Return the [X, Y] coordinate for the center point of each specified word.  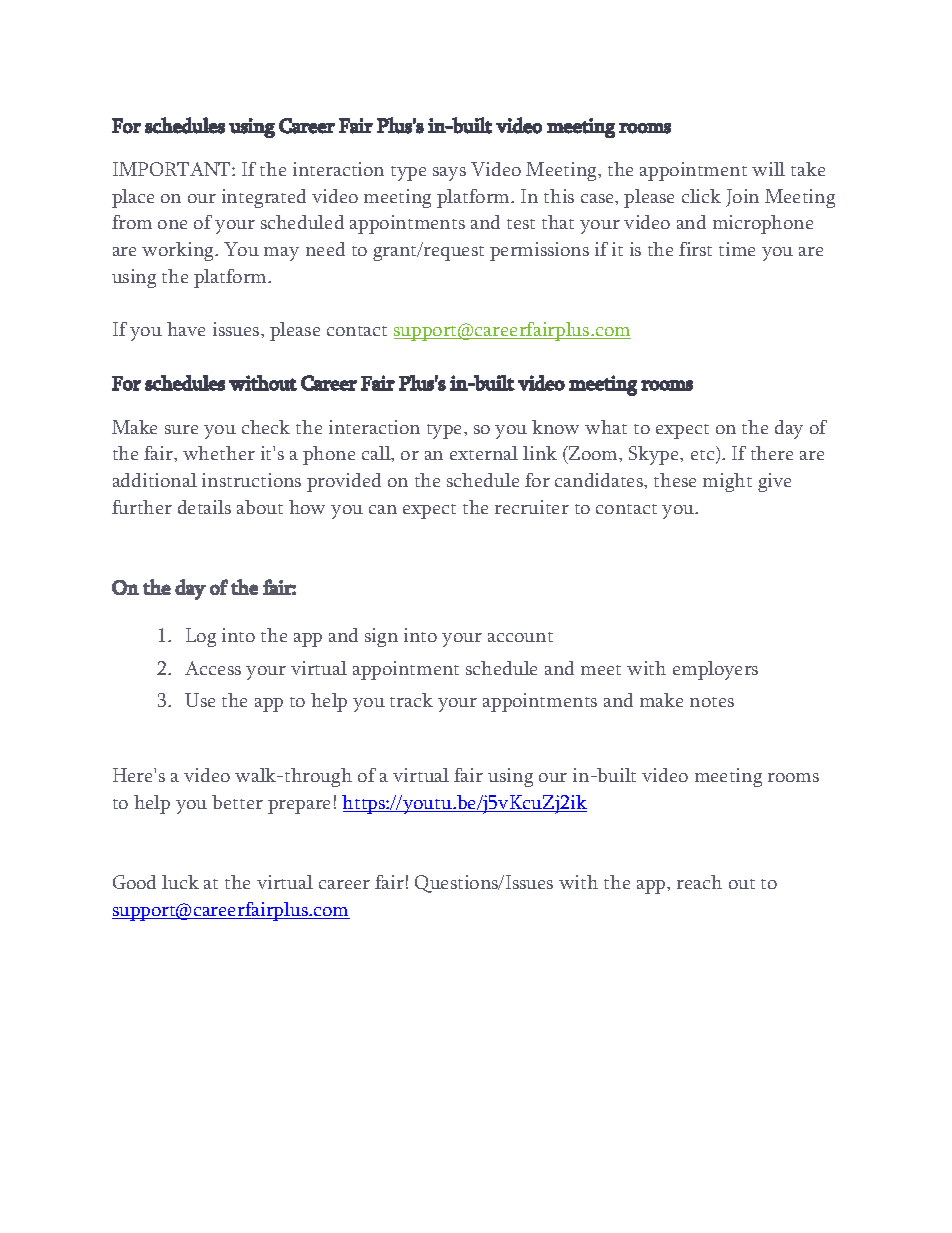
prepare [299, 807]
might [727, 482]
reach [699, 882]
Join [742, 198]
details [204, 507]
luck [180, 882]
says [449, 174]
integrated [264, 198]
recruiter [532, 507]
